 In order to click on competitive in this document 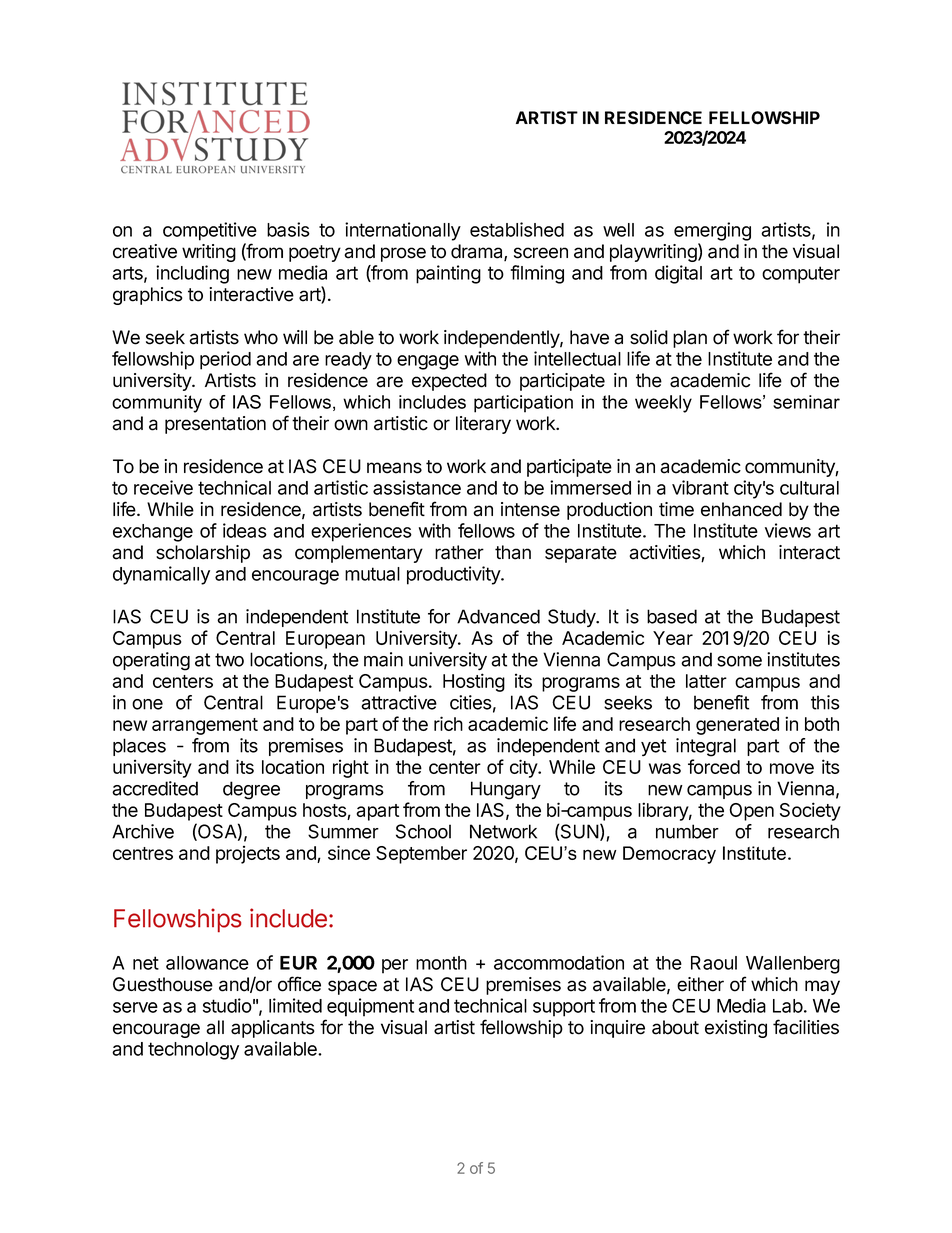, I will do `click(210, 231)`.
